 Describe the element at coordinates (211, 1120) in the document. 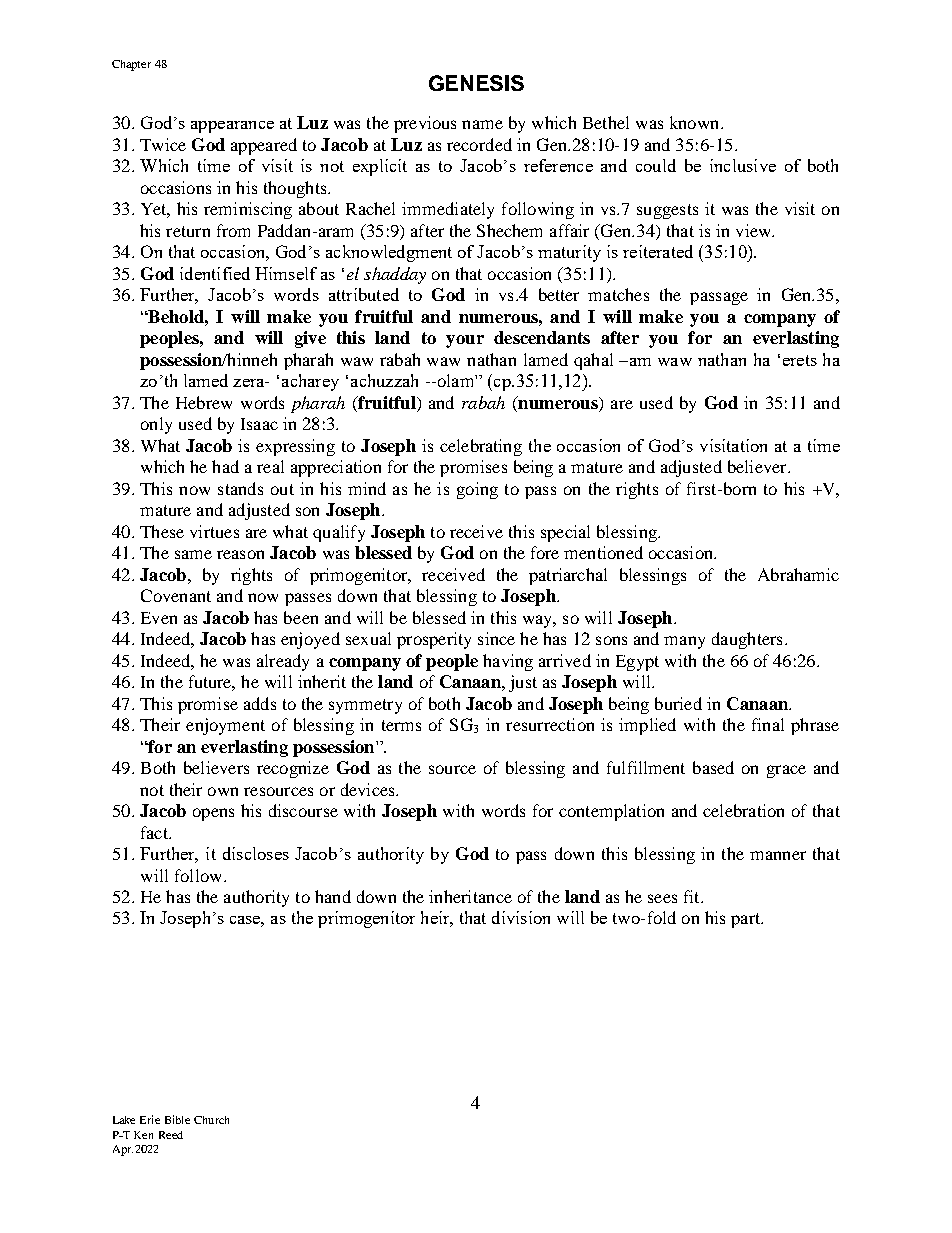

I see `Church` at that location.
